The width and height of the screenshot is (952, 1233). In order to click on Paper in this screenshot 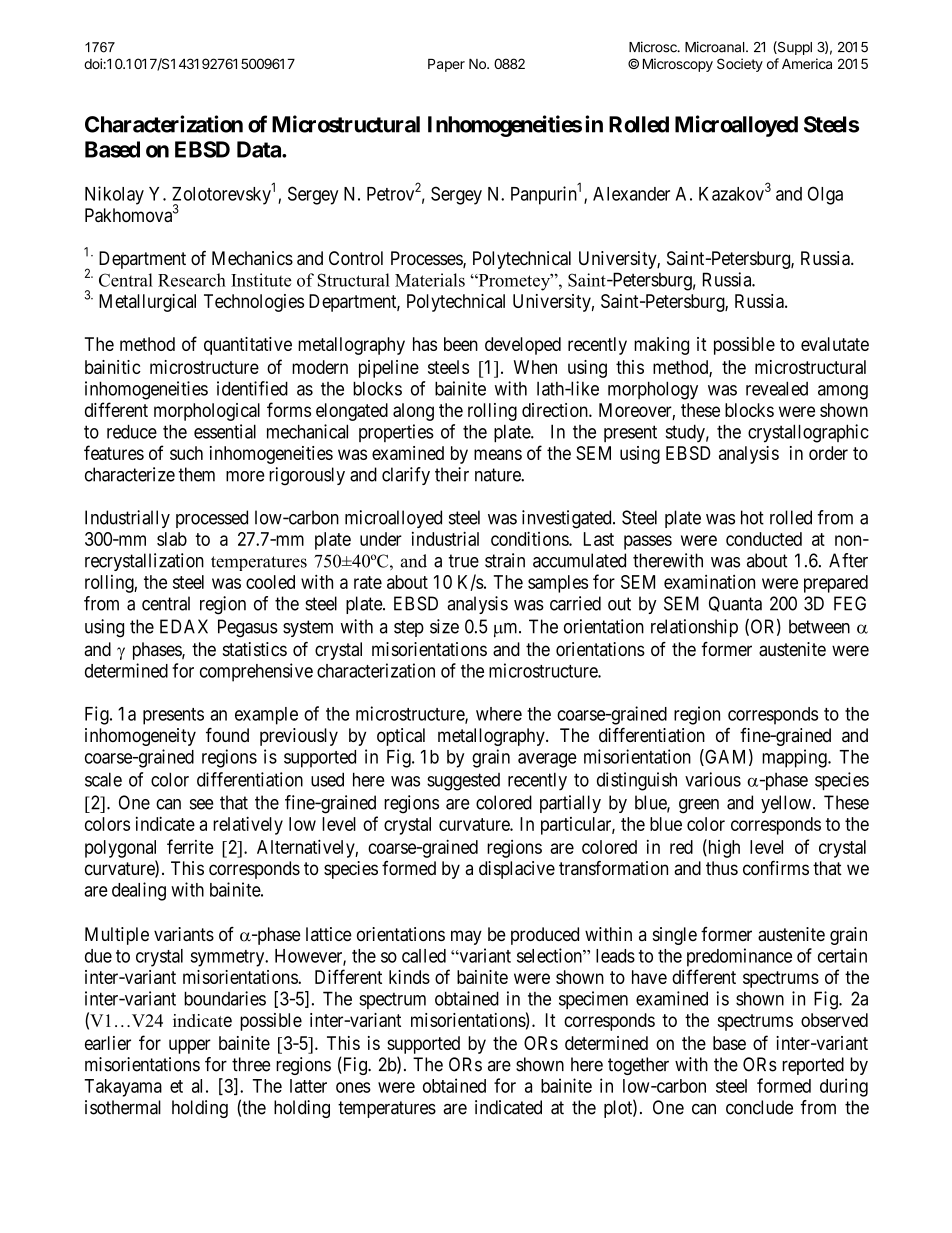, I will do `click(446, 65)`.
